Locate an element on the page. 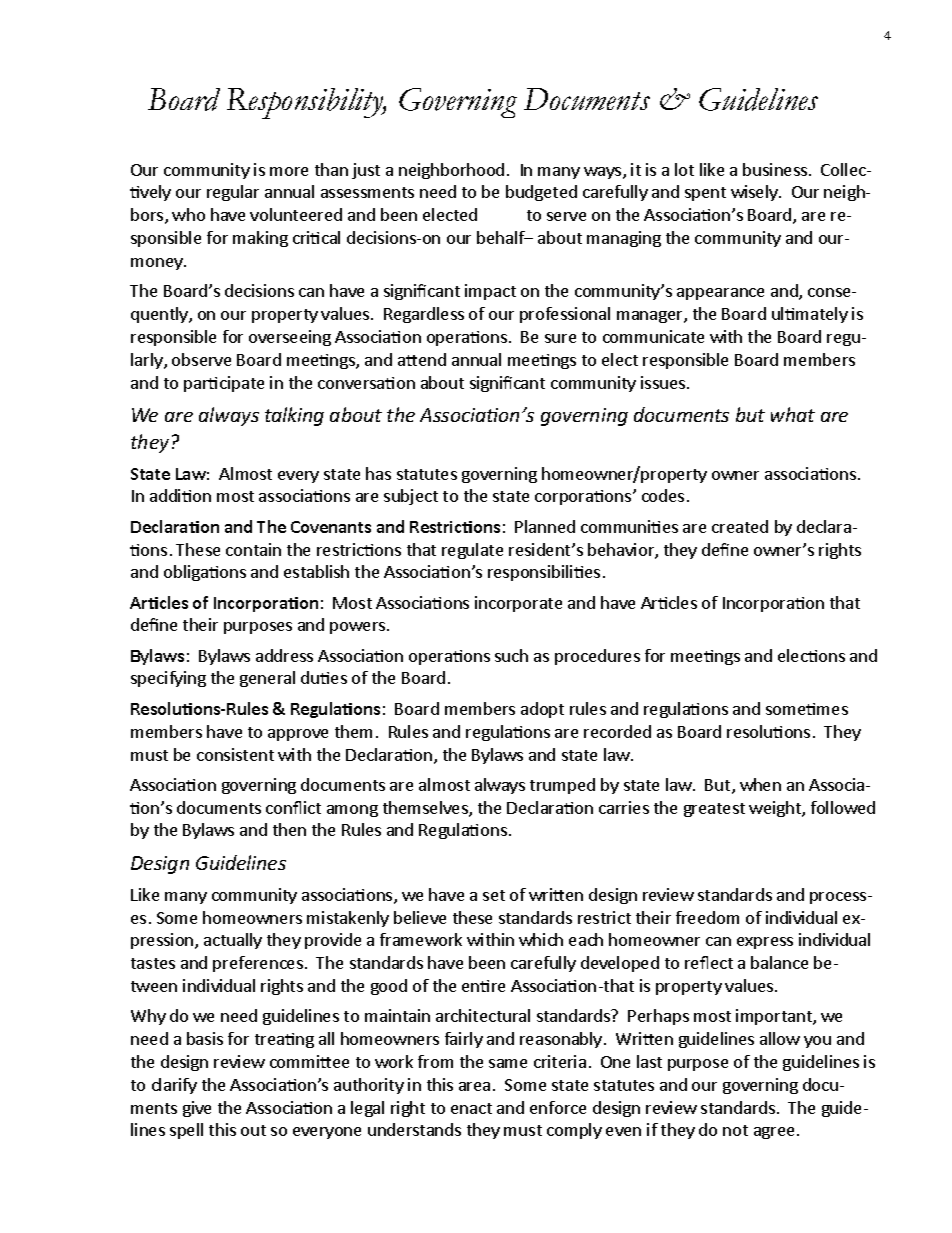 This page has height=1233, width=952. consistent is located at coordinates (235, 754).
